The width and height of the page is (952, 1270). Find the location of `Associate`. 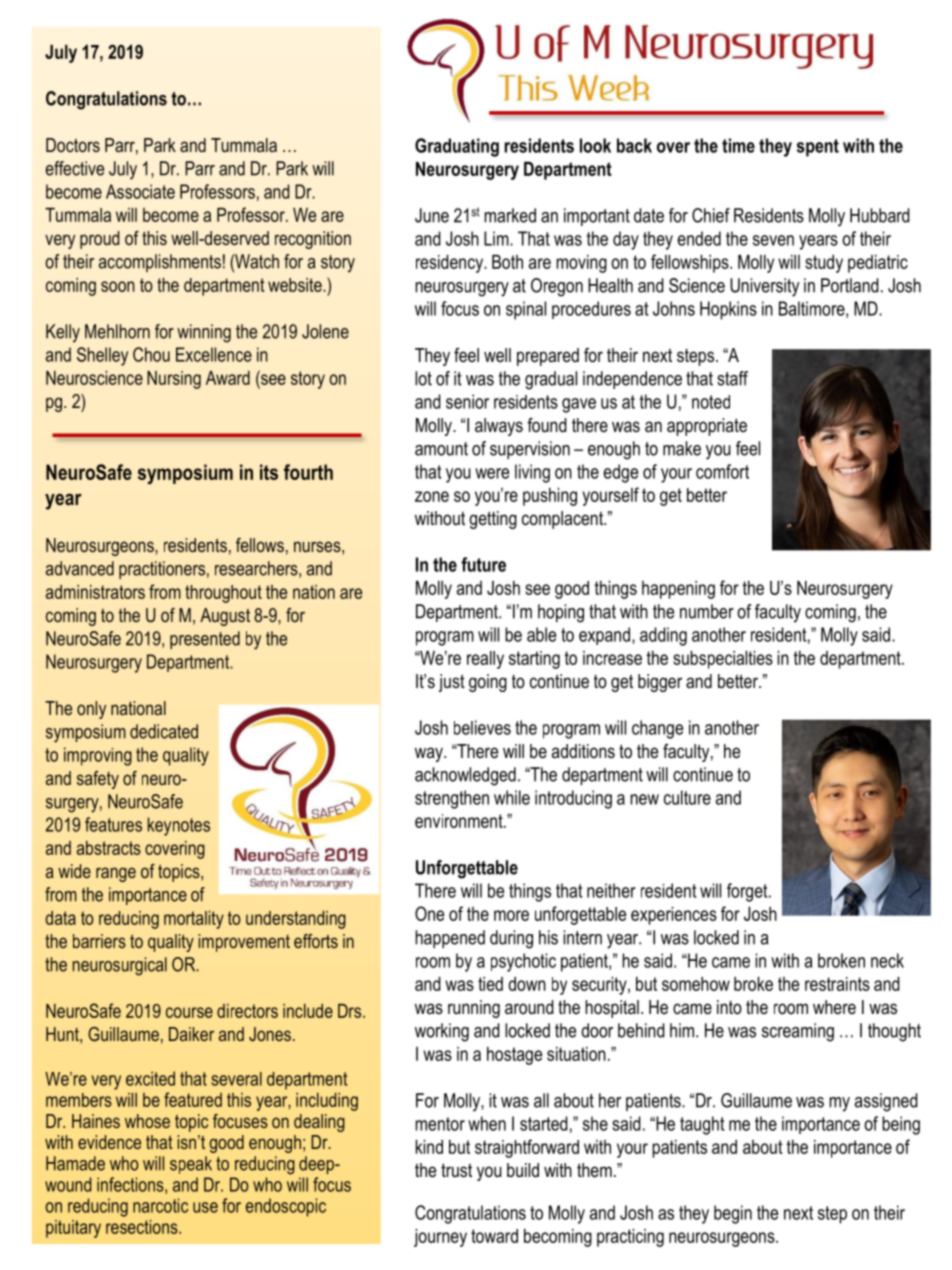

Associate is located at coordinates (140, 191).
